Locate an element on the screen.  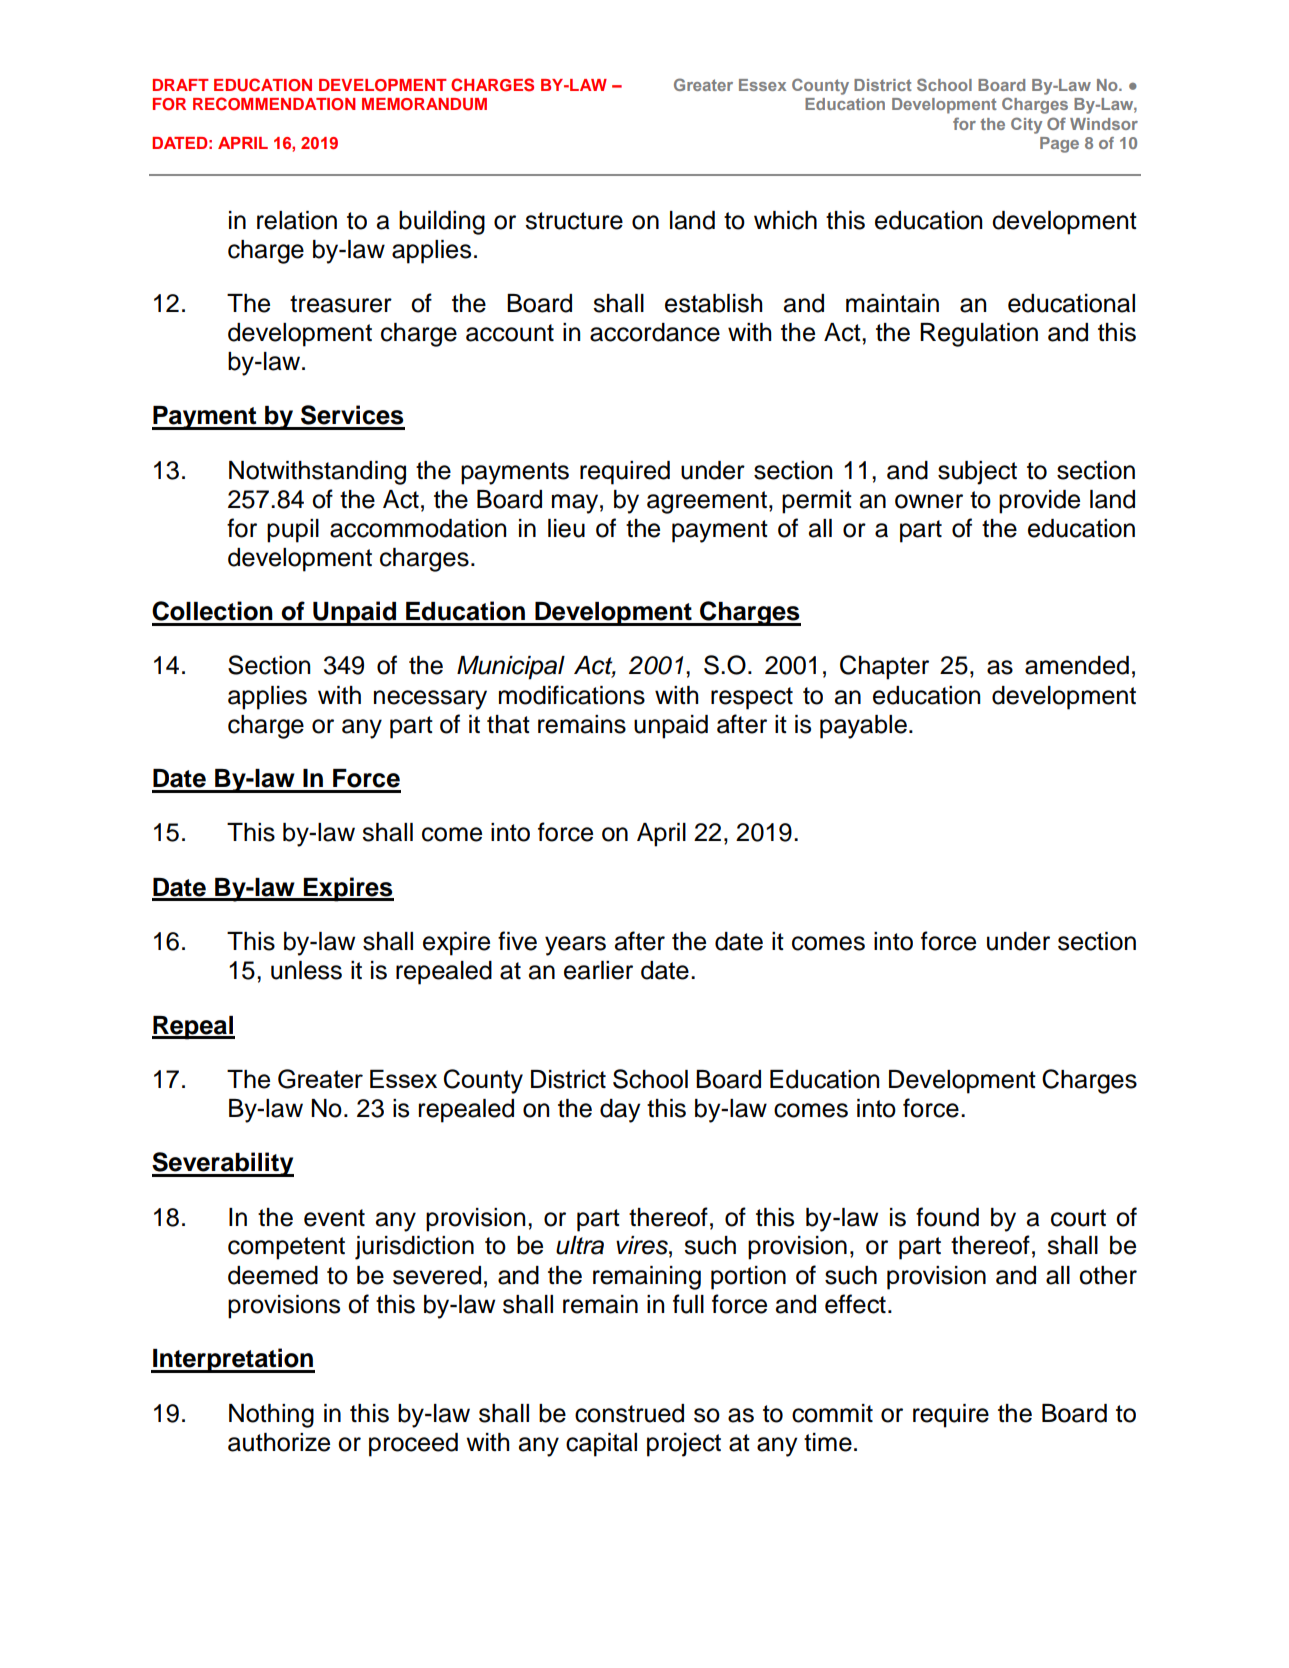
lieu is located at coordinates (566, 528).
